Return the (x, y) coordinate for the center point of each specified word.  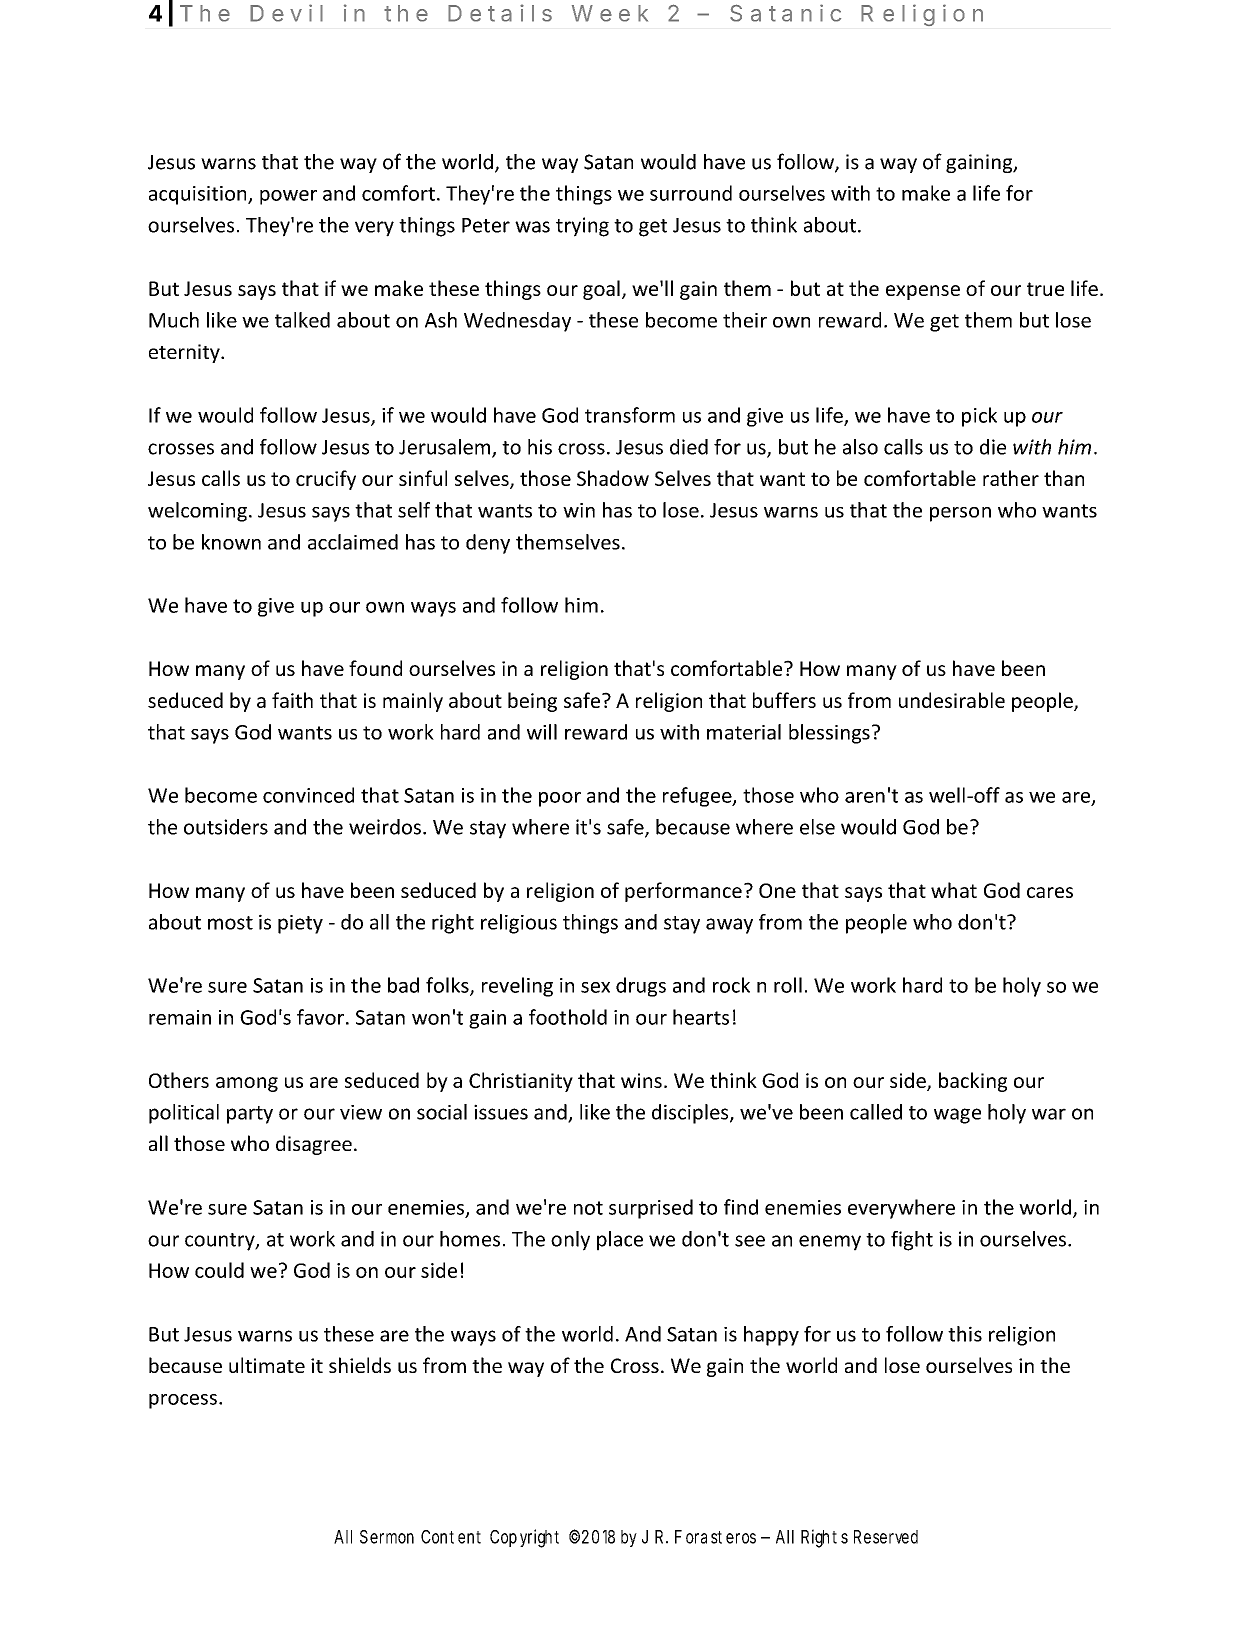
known (231, 542)
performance (683, 892)
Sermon (387, 1537)
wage (957, 1116)
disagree (314, 1145)
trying (582, 227)
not (588, 1208)
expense (923, 292)
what (954, 890)
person (960, 514)
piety (300, 924)
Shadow (613, 478)
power (288, 197)
